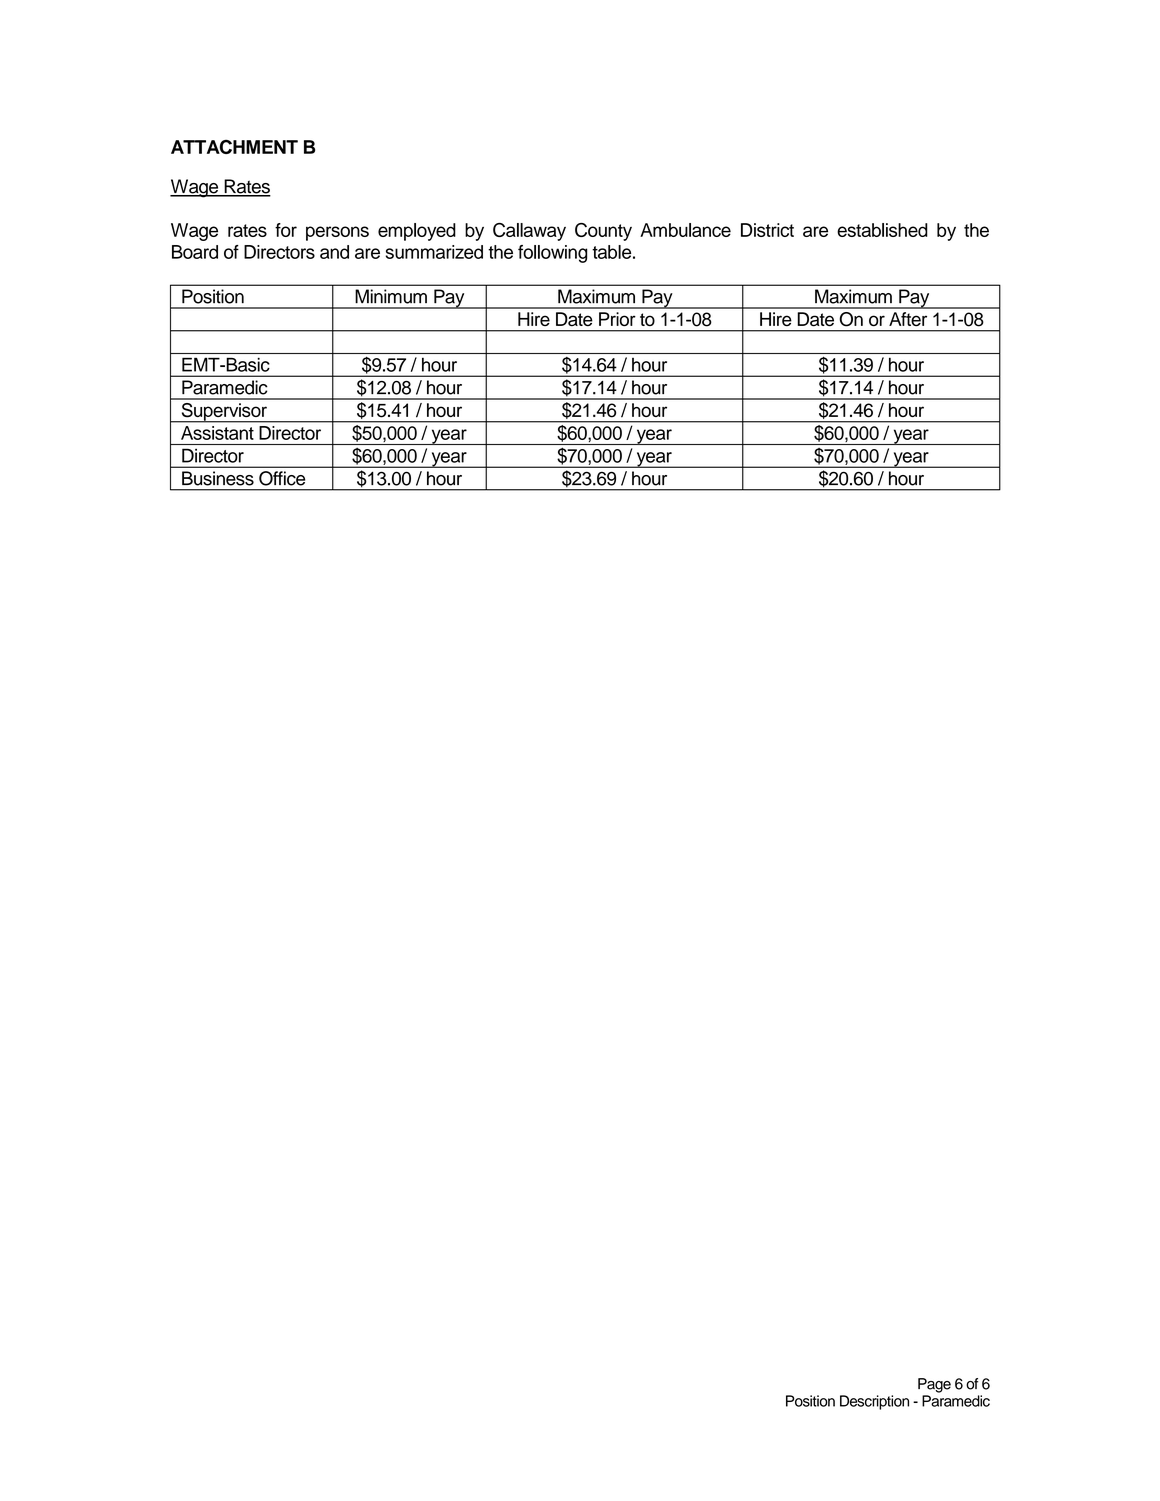 The image size is (1160, 1501). I want to click on and, so click(334, 252).
